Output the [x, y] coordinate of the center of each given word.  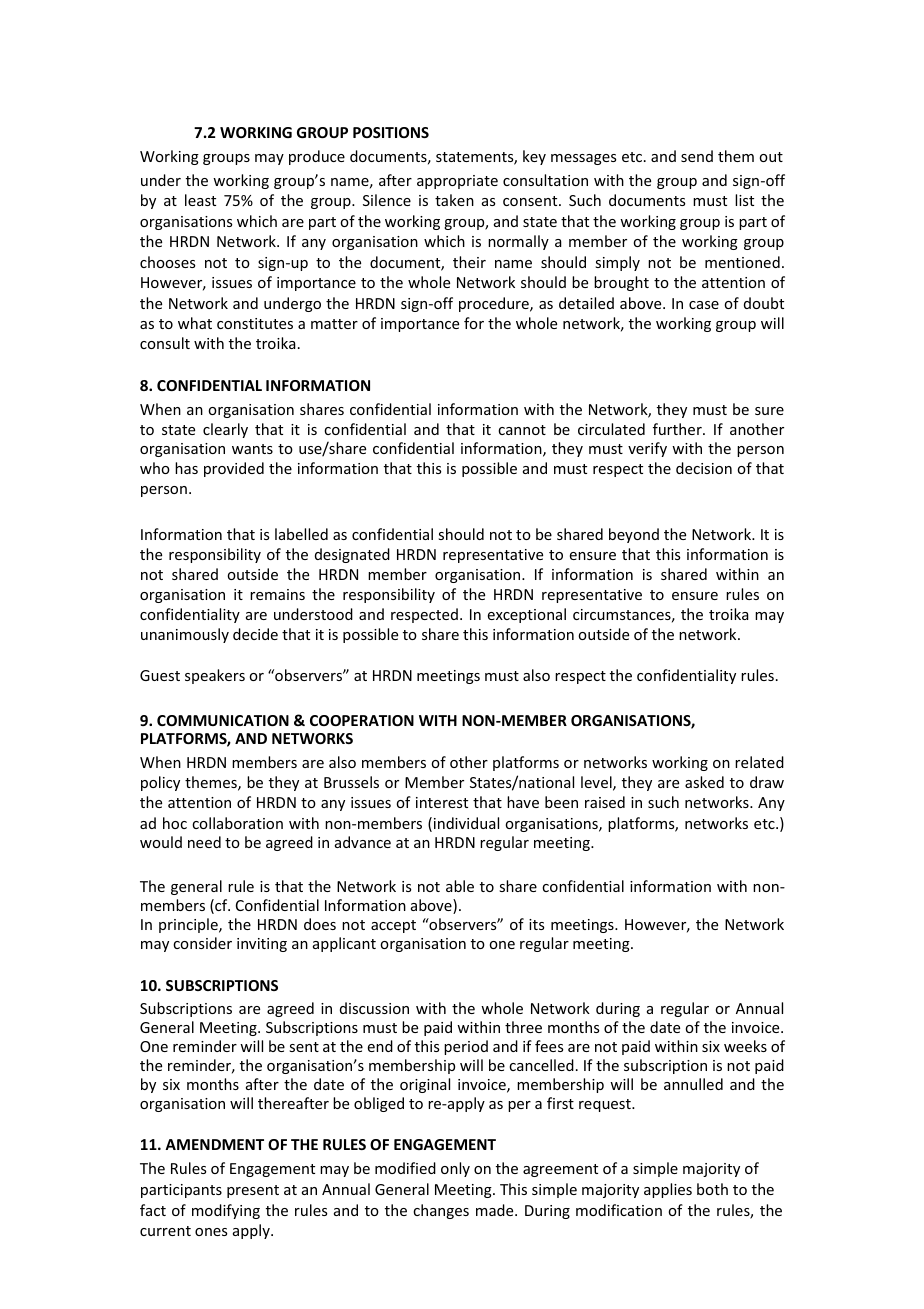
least [200, 200]
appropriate [457, 182]
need [204, 842]
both [712, 1189]
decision [704, 468]
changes [441, 1211]
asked [704, 782]
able [460, 886]
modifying [226, 1211]
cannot [522, 430]
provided [234, 469]
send [697, 156]
